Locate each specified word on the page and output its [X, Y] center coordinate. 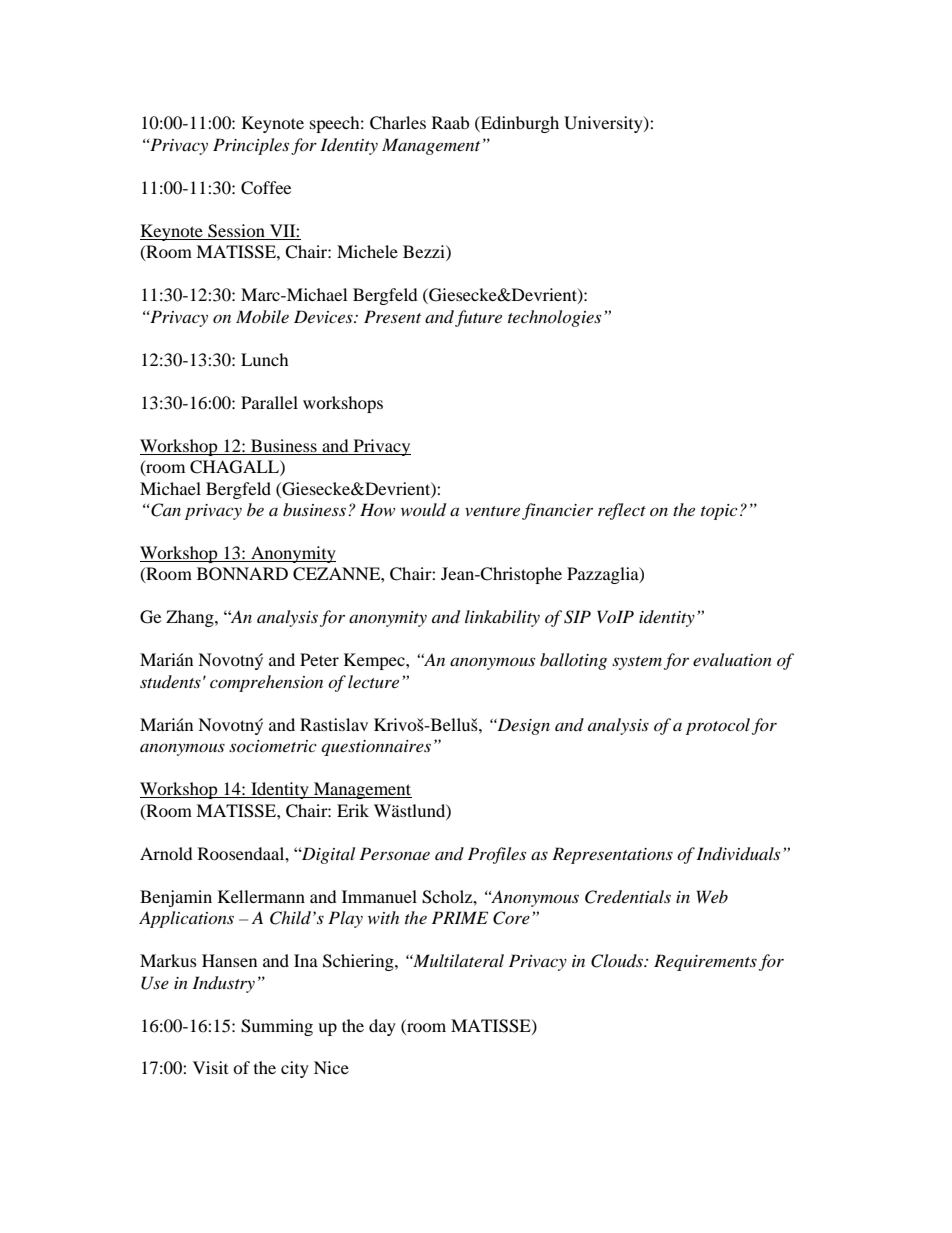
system [637, 663]
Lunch [265, 359]
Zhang [191, 618]
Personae [395, 853]
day [382, 1027]
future [478, 318]
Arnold [166, 853]
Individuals [738, 854]
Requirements [705, 962]
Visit [210, 1067]
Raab [450, 122]
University [604, 124]
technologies [554, 318]
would [423, 510]
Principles [251, 146]
